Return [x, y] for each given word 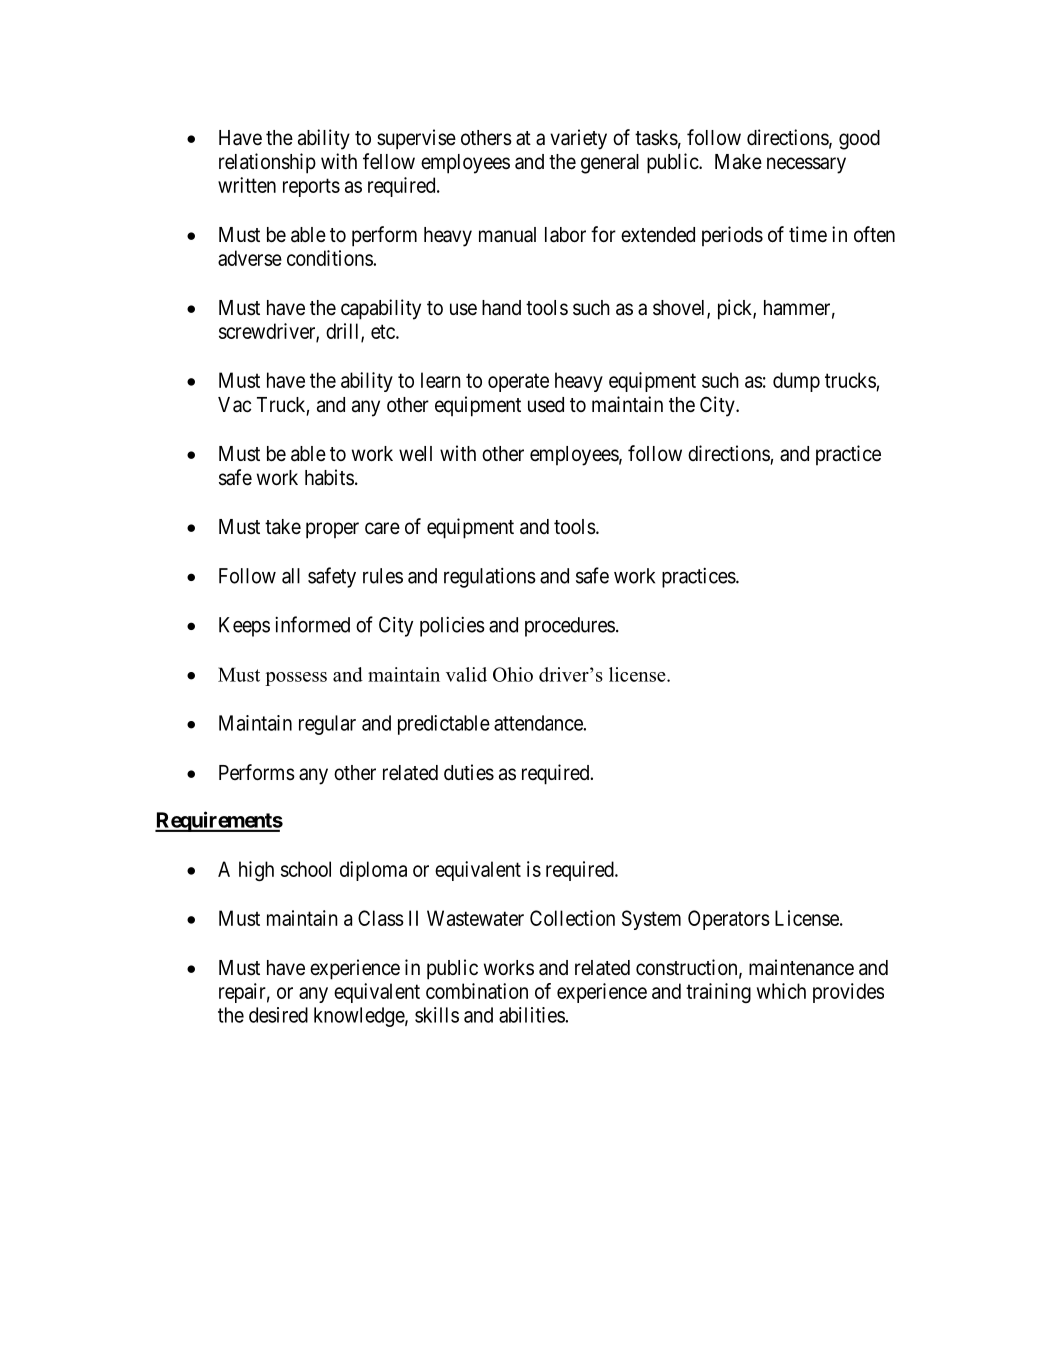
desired [278, 1015]
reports [311, 187]
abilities [532, 1015]
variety [578, 139]
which [781, 991]
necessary [806, 165]
